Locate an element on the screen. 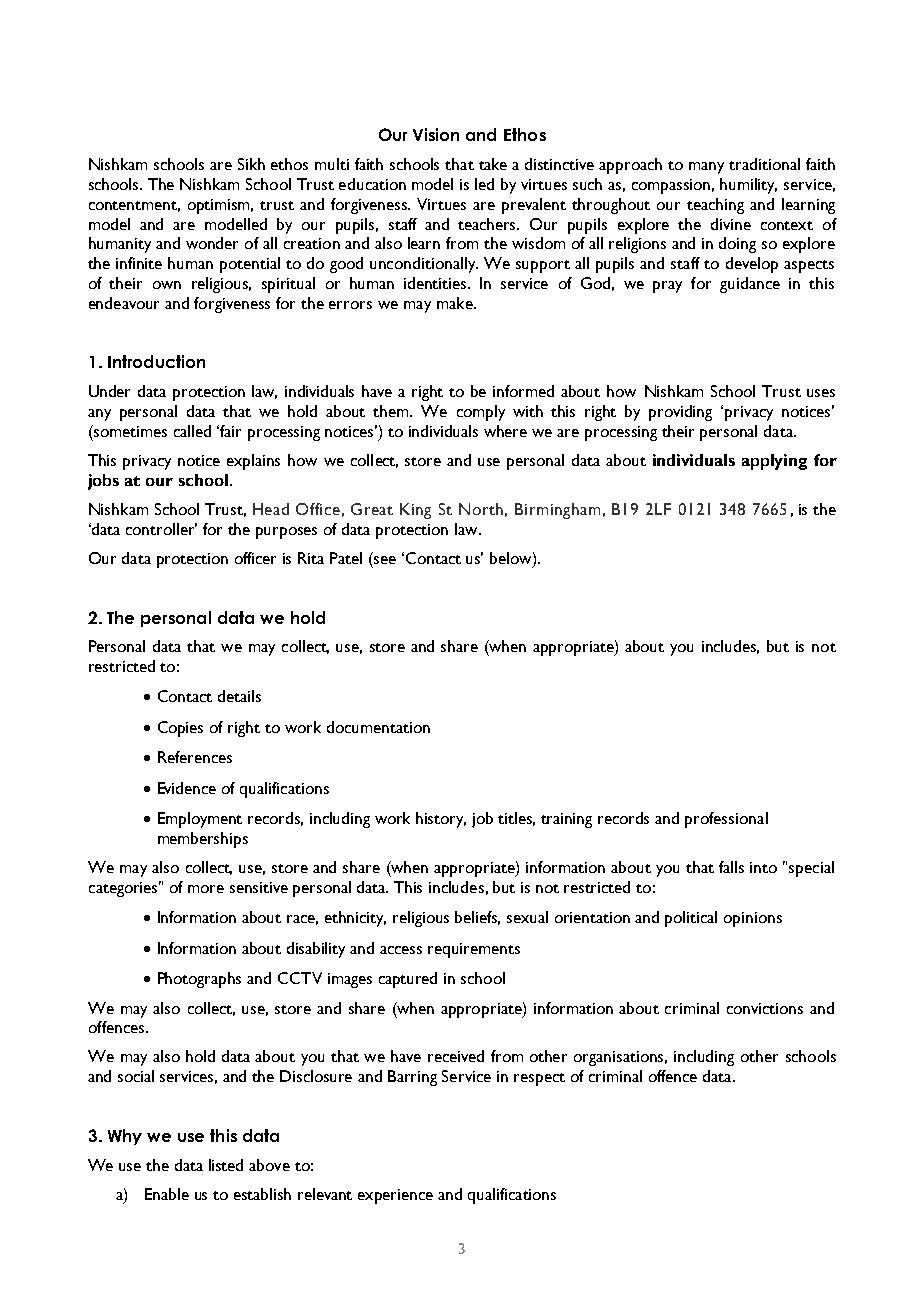 This screenshot has height=1308, width=924. history is located at coordinates (441, 820).
